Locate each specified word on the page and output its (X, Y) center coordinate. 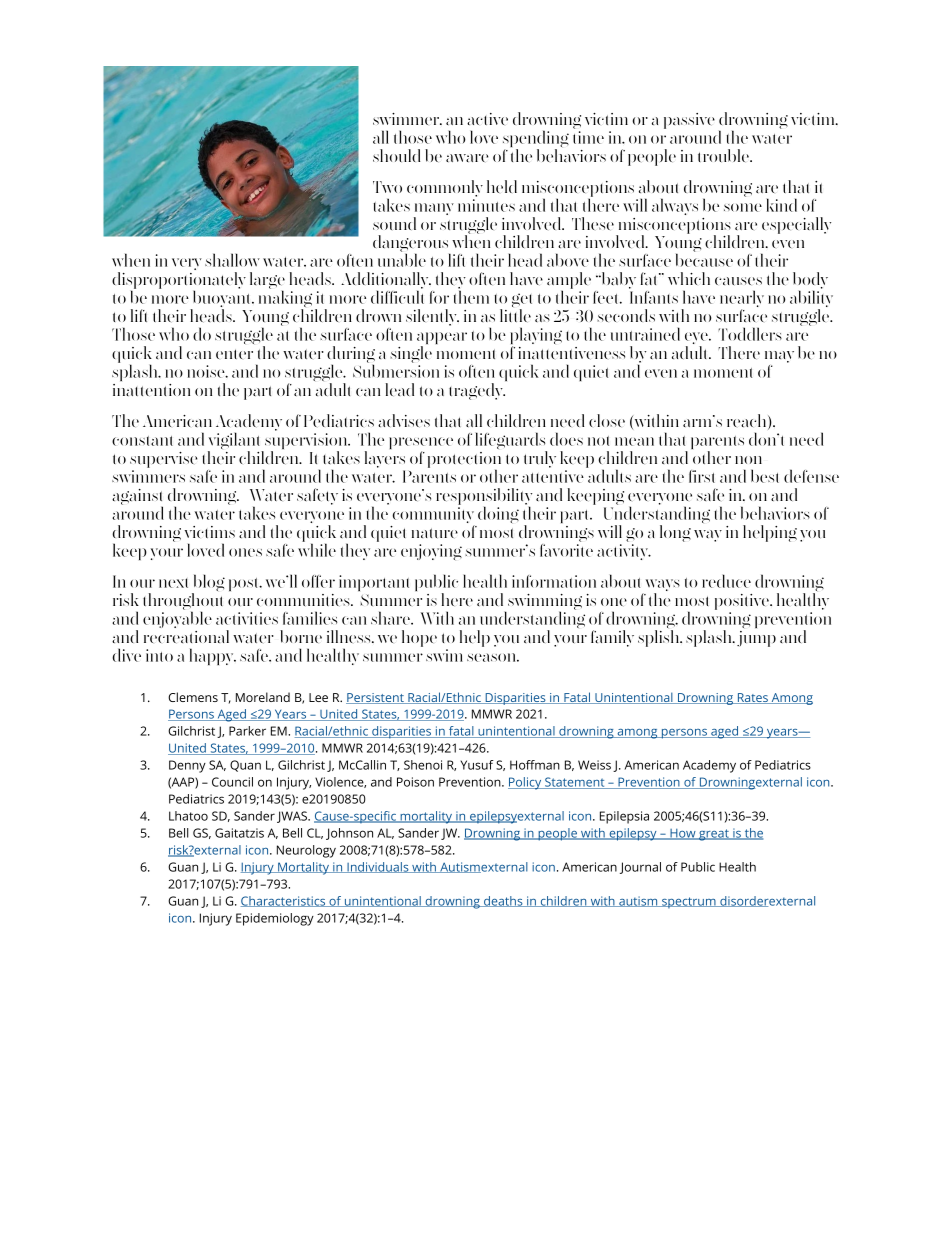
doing (498, 514)
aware (467, 158)
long (675, 533)
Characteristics (284, 901)
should (396, 155)
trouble (724, 155)
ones (245, 552)
